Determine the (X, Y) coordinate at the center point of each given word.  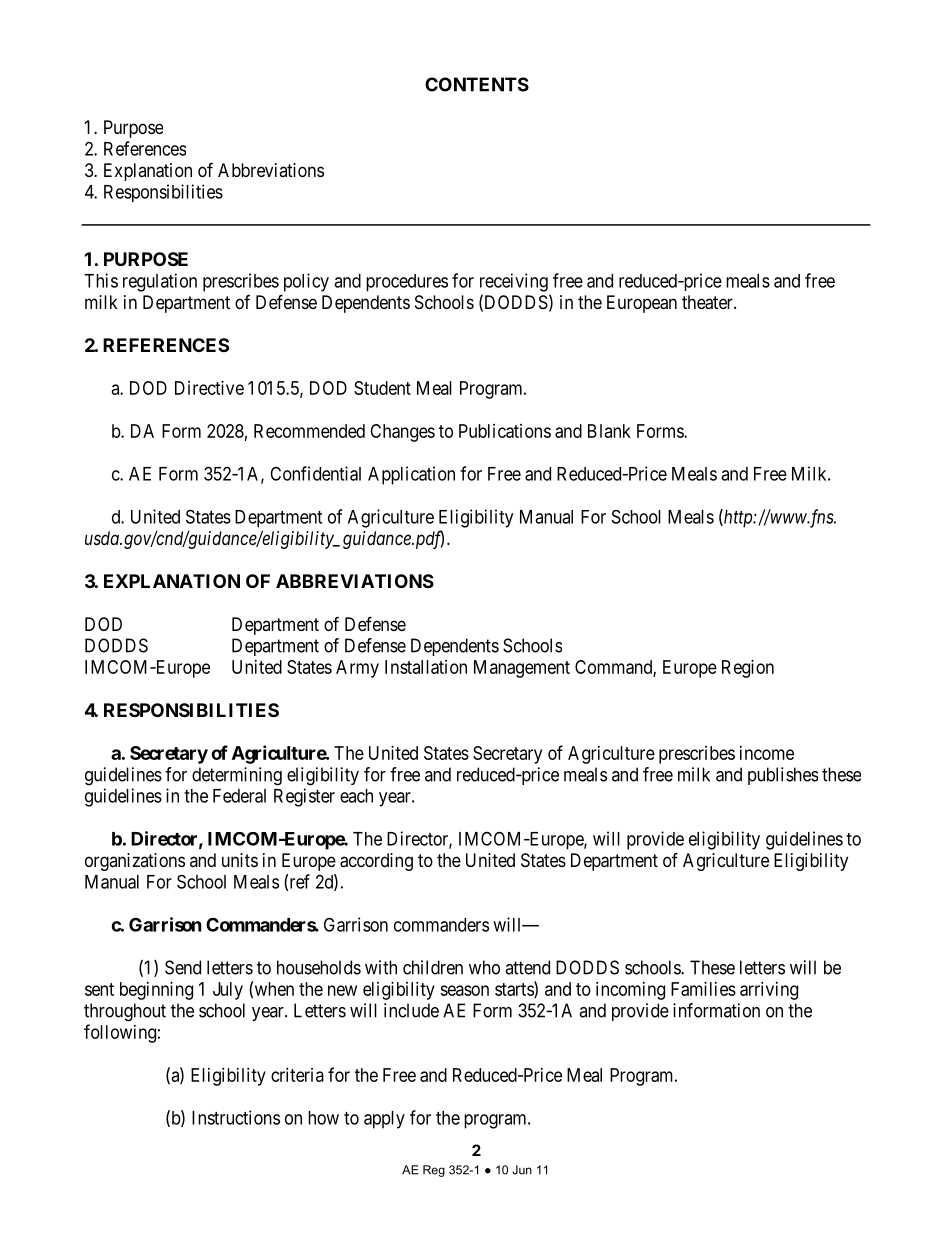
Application (411, 475)
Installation (426, 667)
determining (237, 776)
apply (384, 1120)
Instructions (236, 1117)
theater (708, 302)
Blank (609, 431)
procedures (407, 283)
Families (703, 989)
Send (183, 967)
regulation (160, 282)
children (433, 967)
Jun (522, 1170)
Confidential (315, 473)
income (767, 753)
